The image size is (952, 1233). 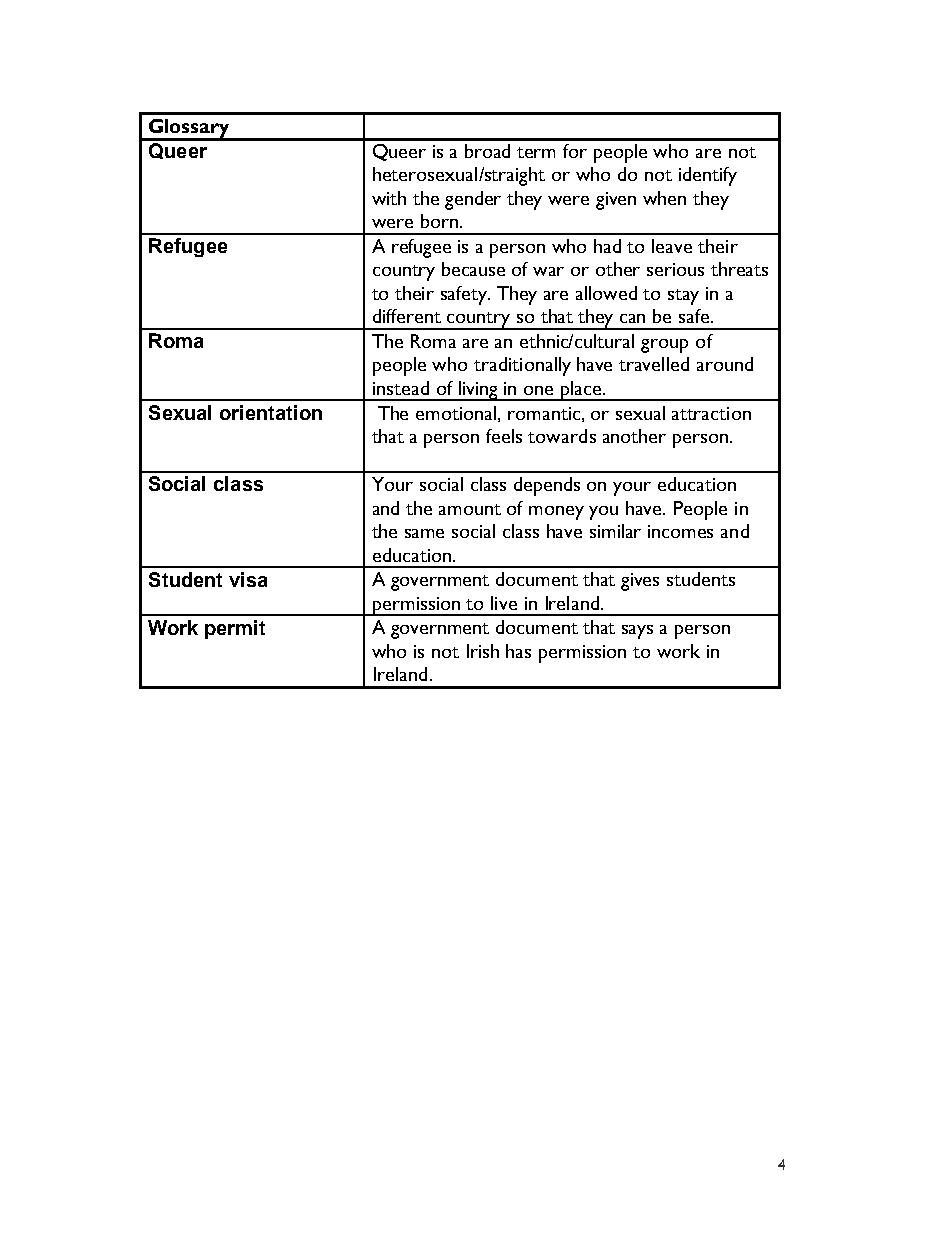 I want to click on leave, so click(x=672, y=246).
